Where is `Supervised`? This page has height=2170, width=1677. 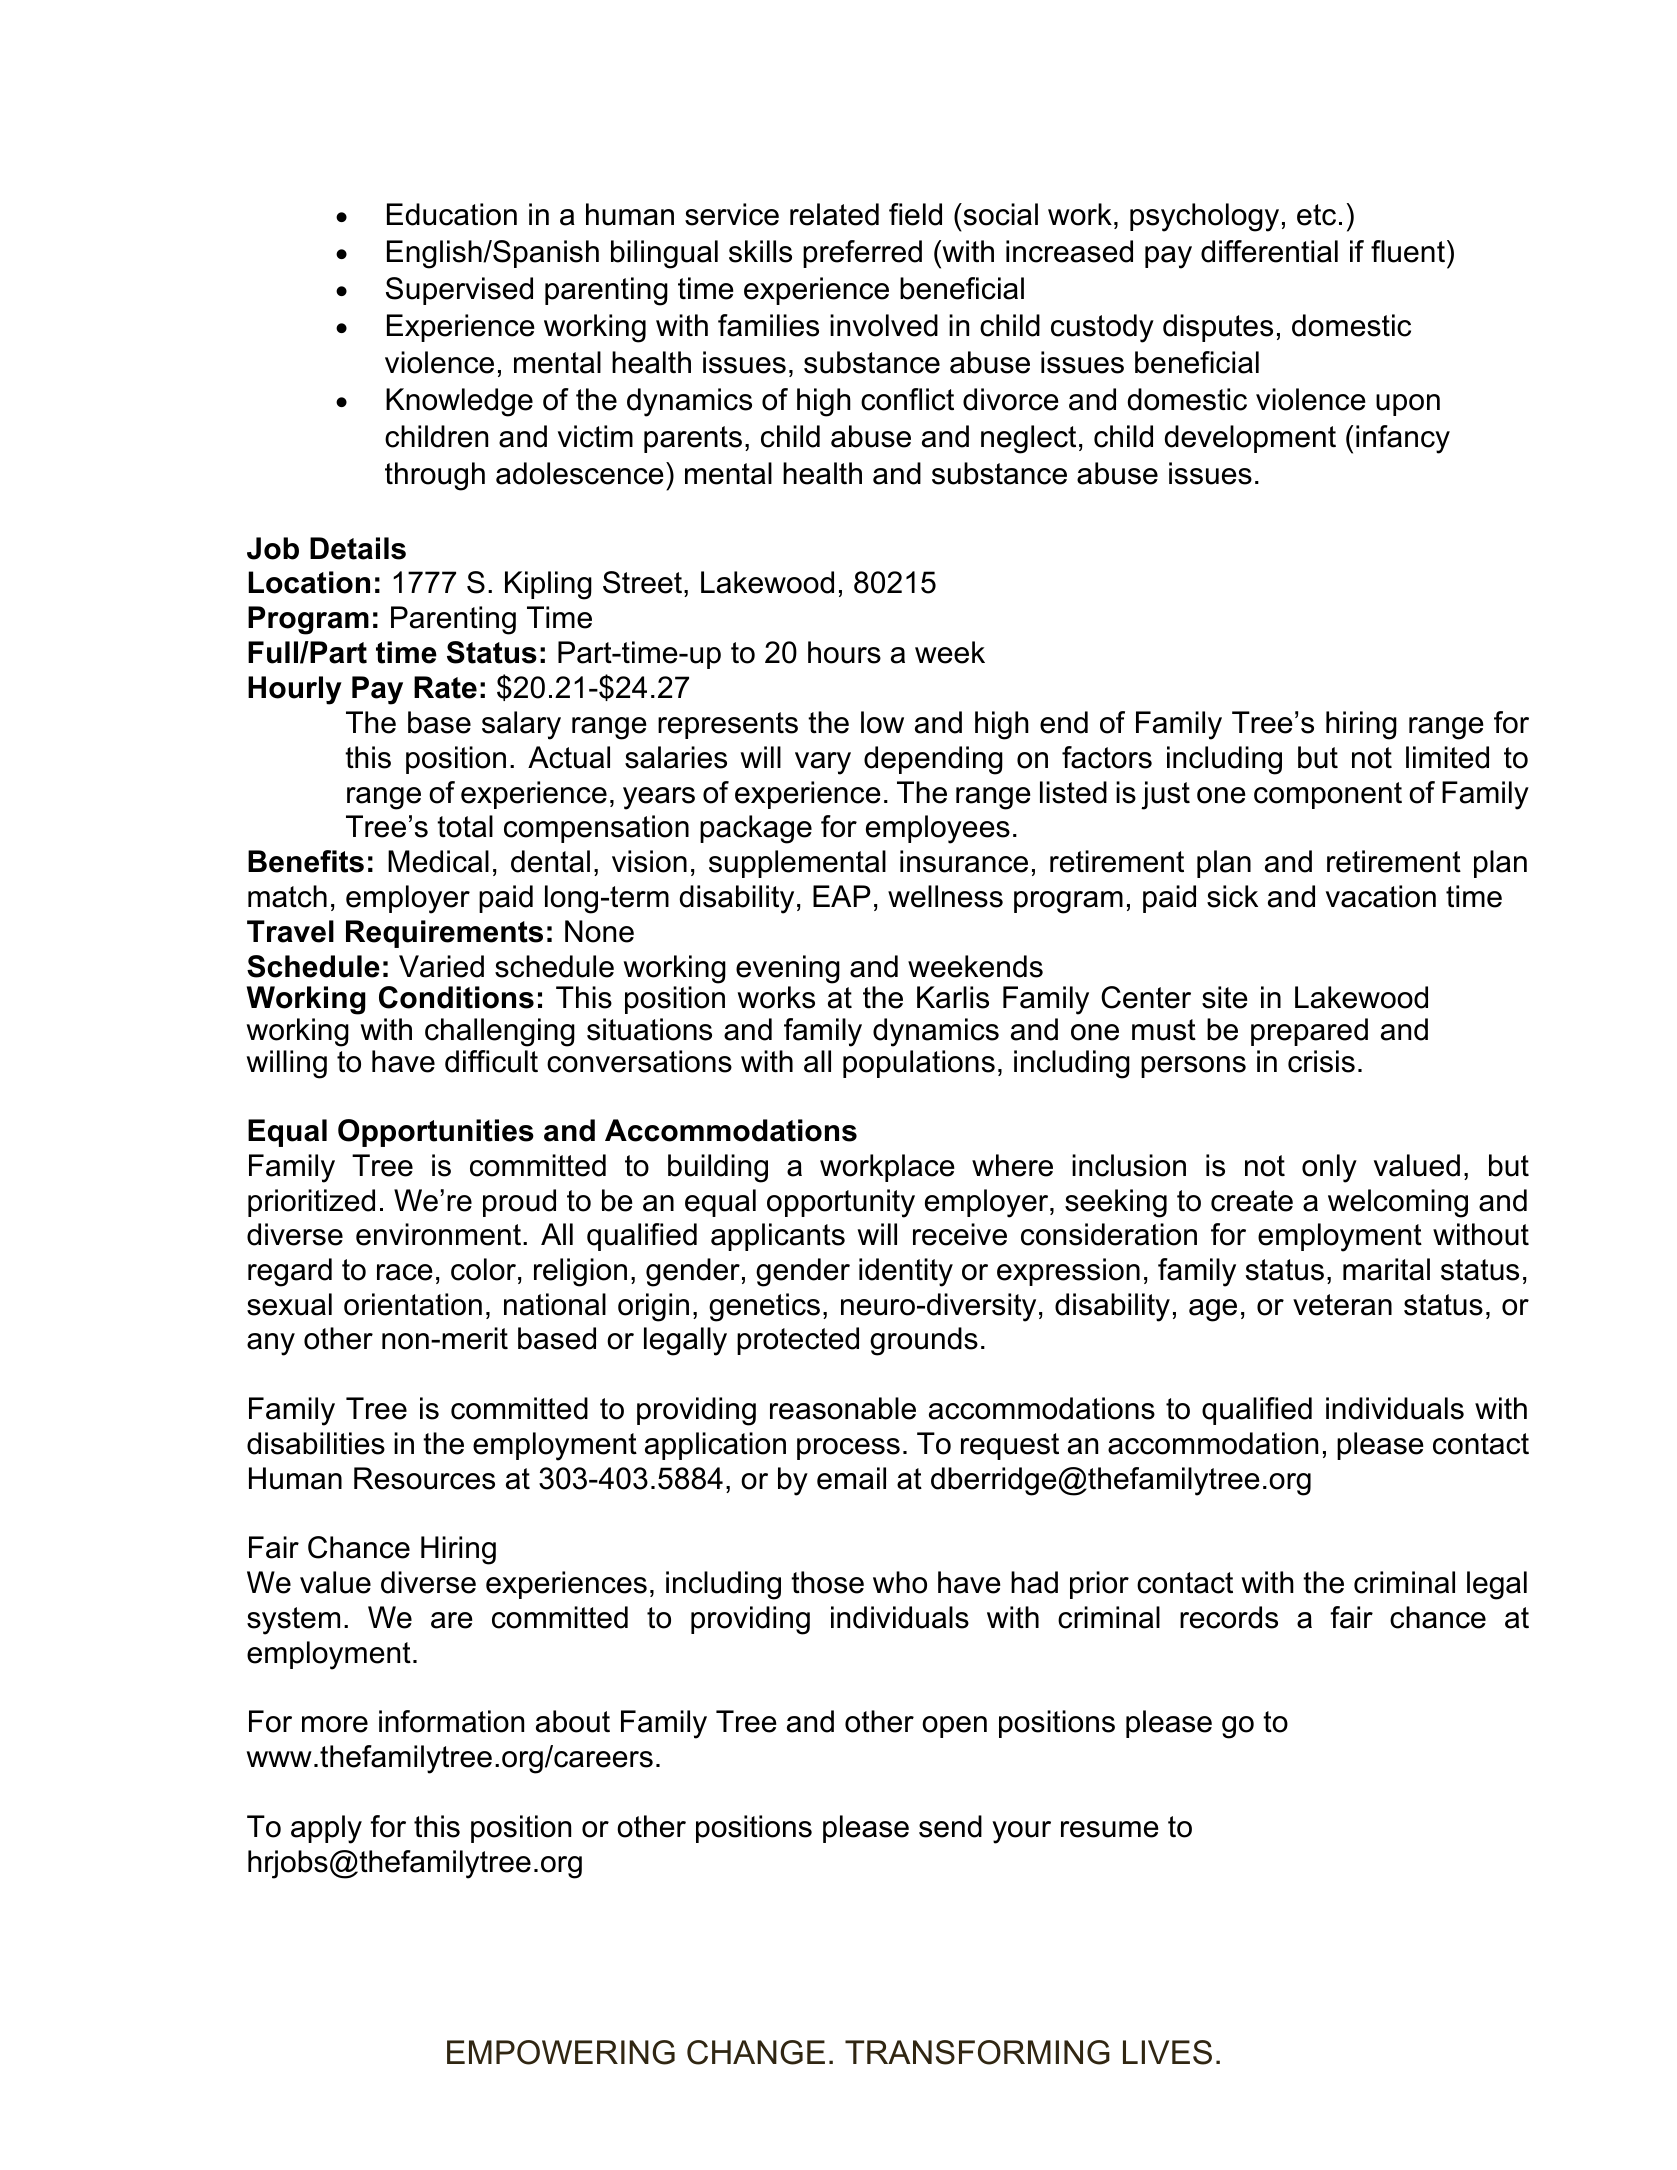
Supervised is located at coordinates (459, 291).
